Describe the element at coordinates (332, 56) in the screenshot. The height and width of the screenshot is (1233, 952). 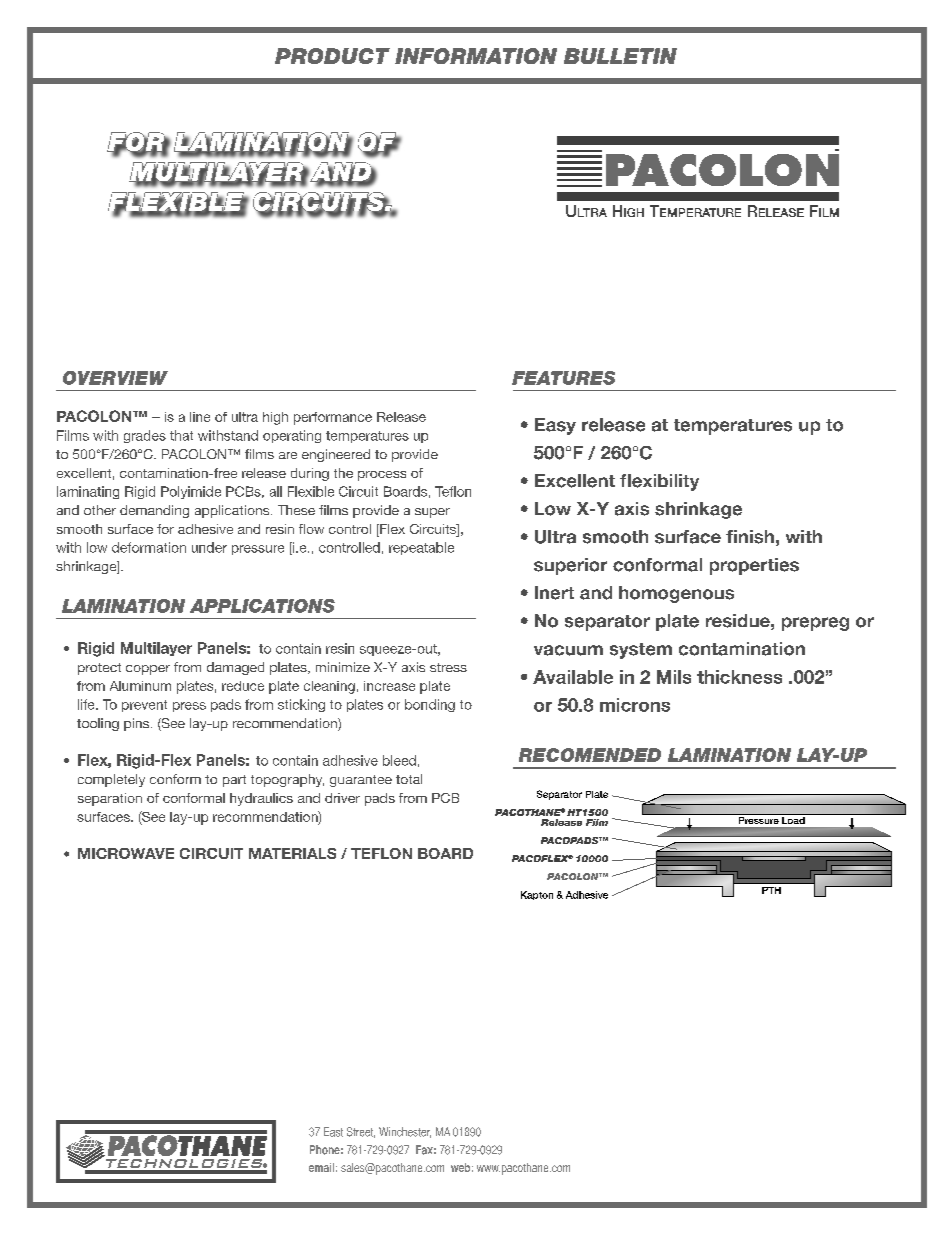
I see `PRODUCT` at that location.
